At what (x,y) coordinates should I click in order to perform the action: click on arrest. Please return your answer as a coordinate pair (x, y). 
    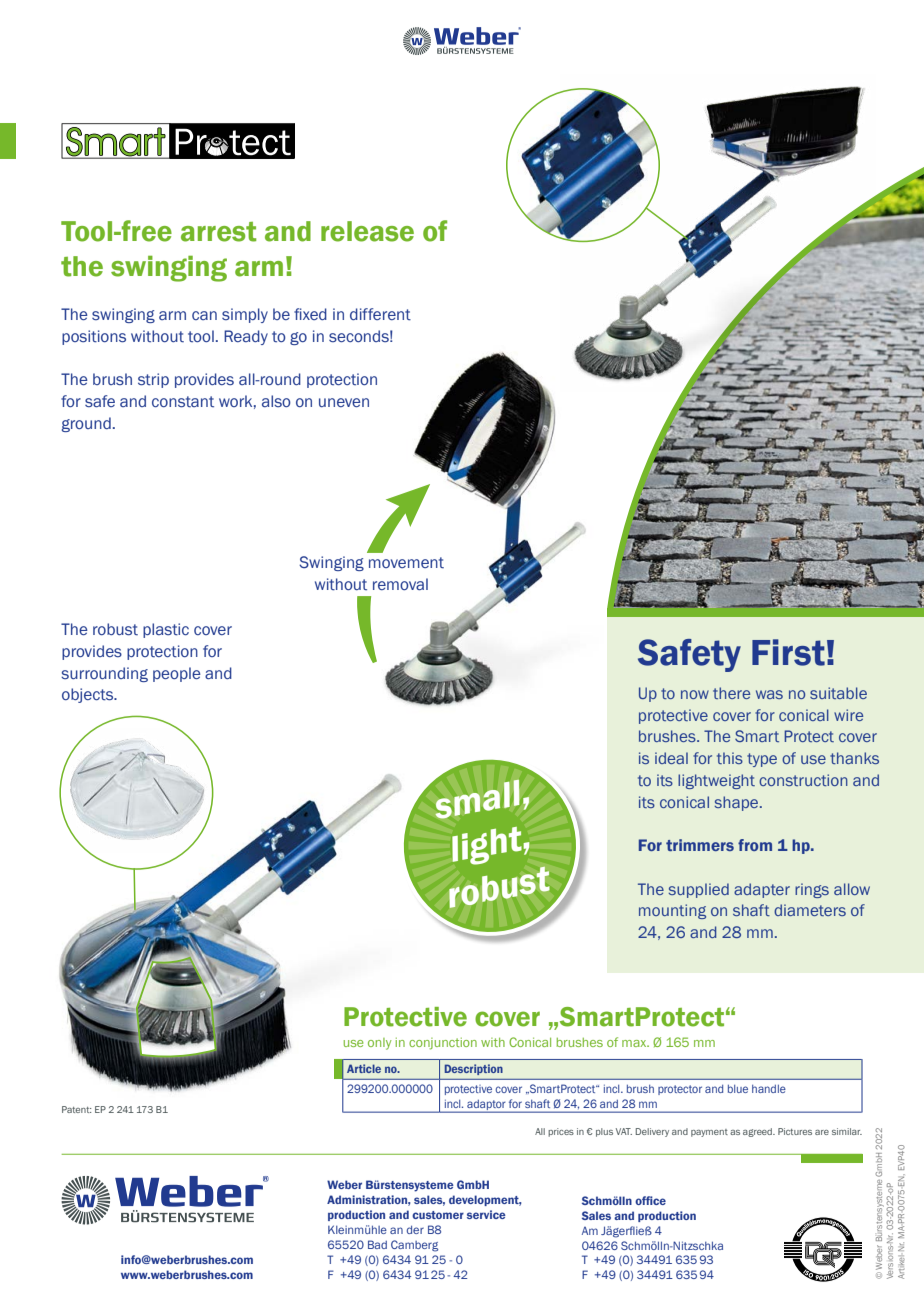
    Looking at the image, I should click on (218, 232).
